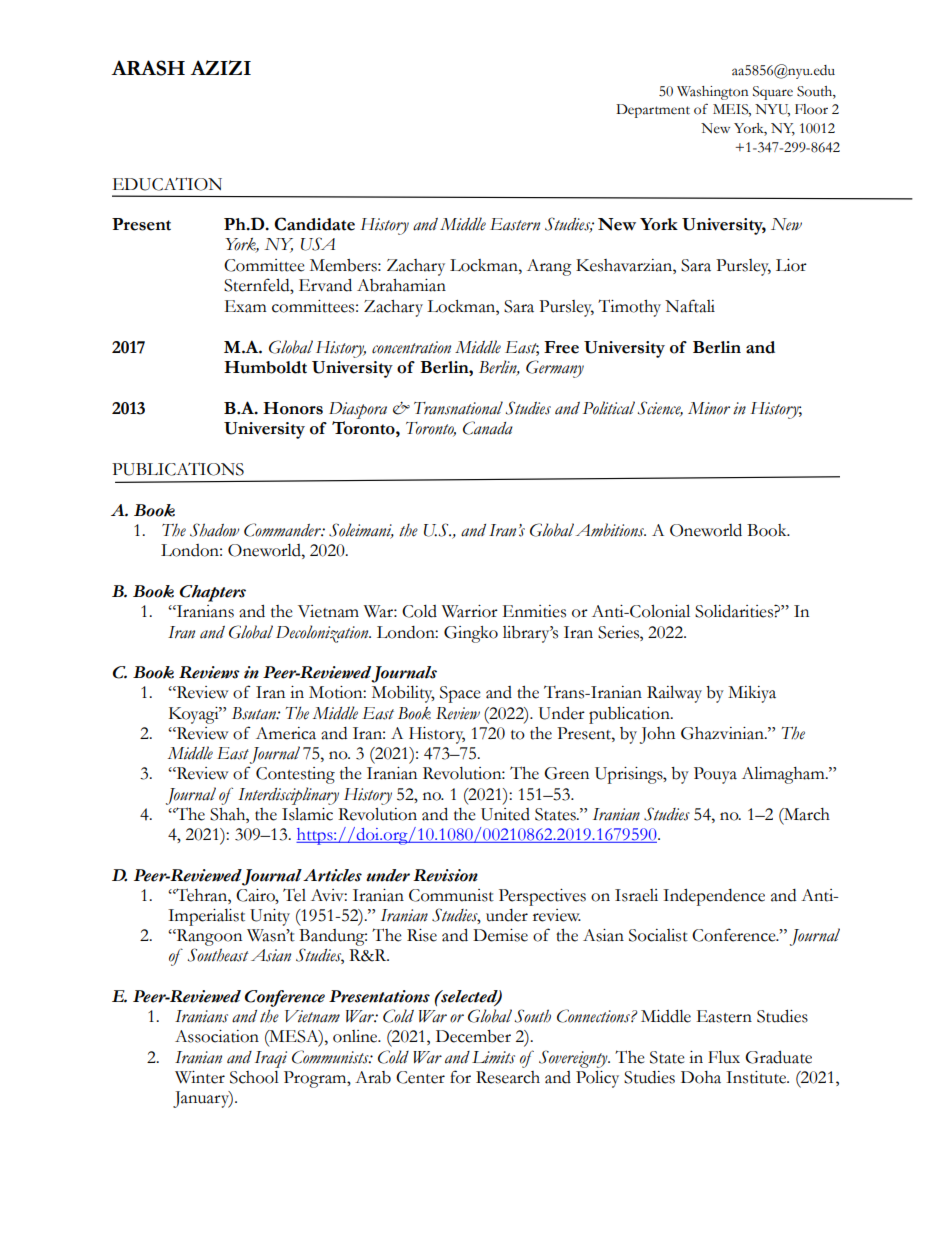  I want to click on Minor, so click(709, 408).
